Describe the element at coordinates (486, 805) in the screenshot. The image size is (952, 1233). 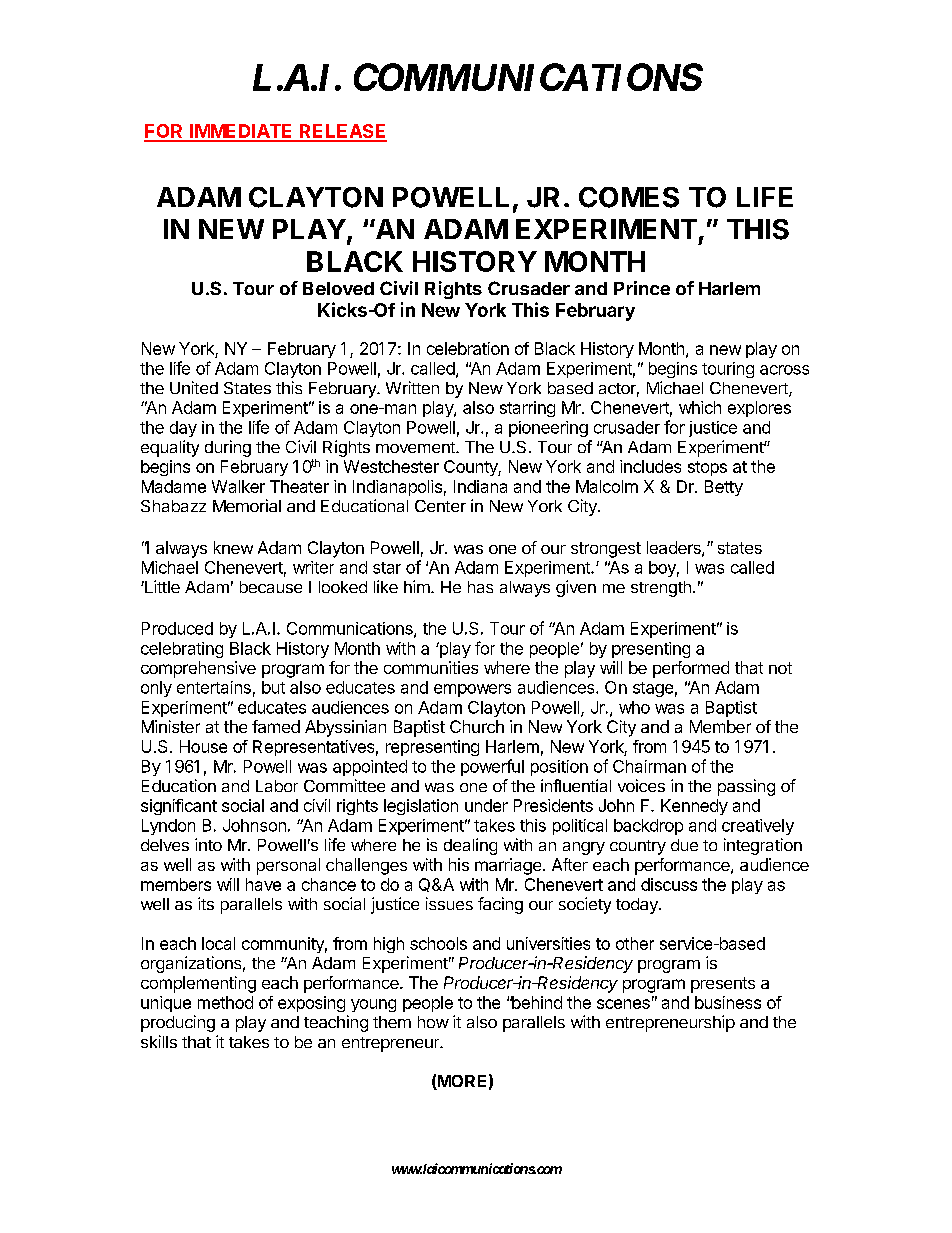
I see `under` at that location.
